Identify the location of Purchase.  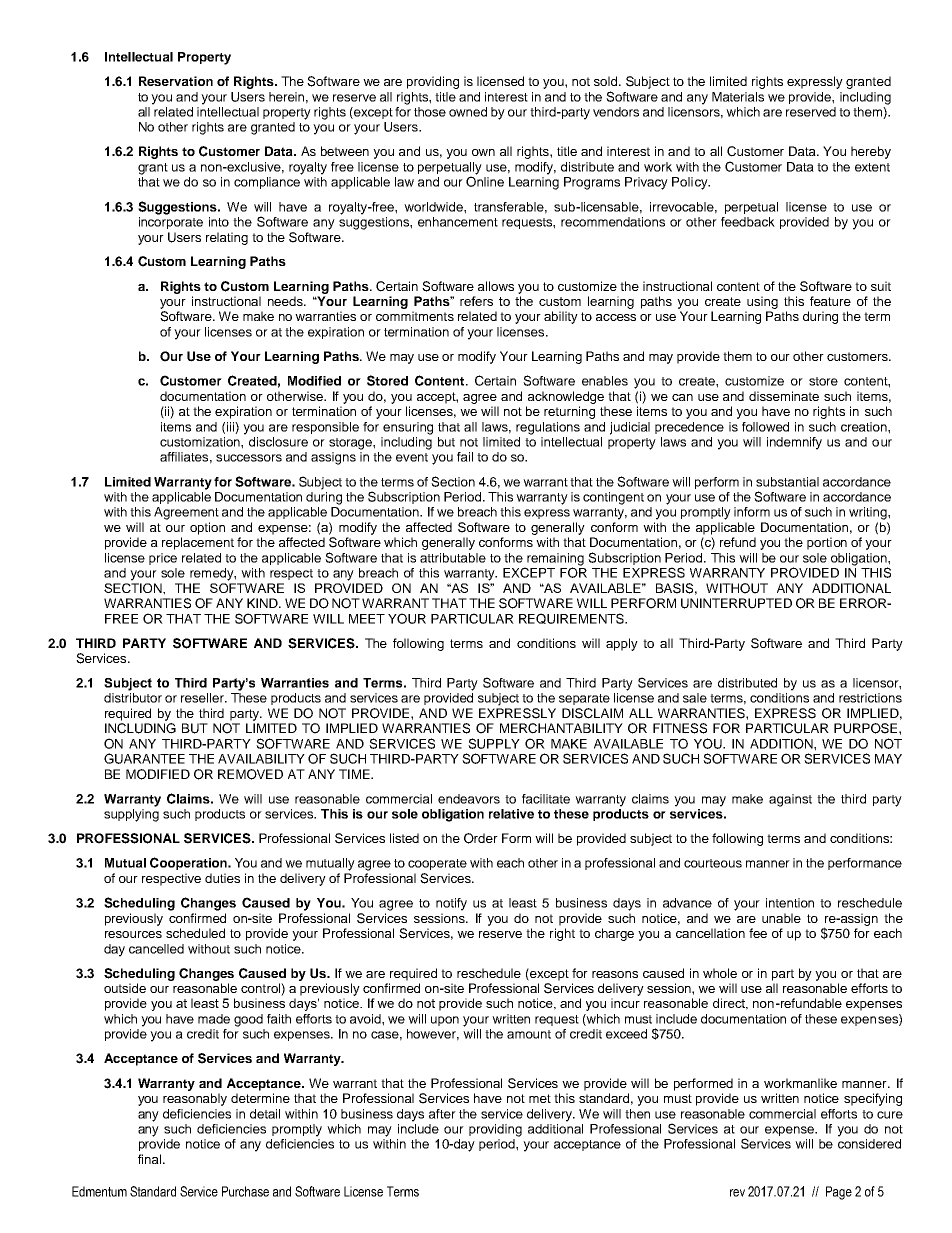
(245, 1191).
